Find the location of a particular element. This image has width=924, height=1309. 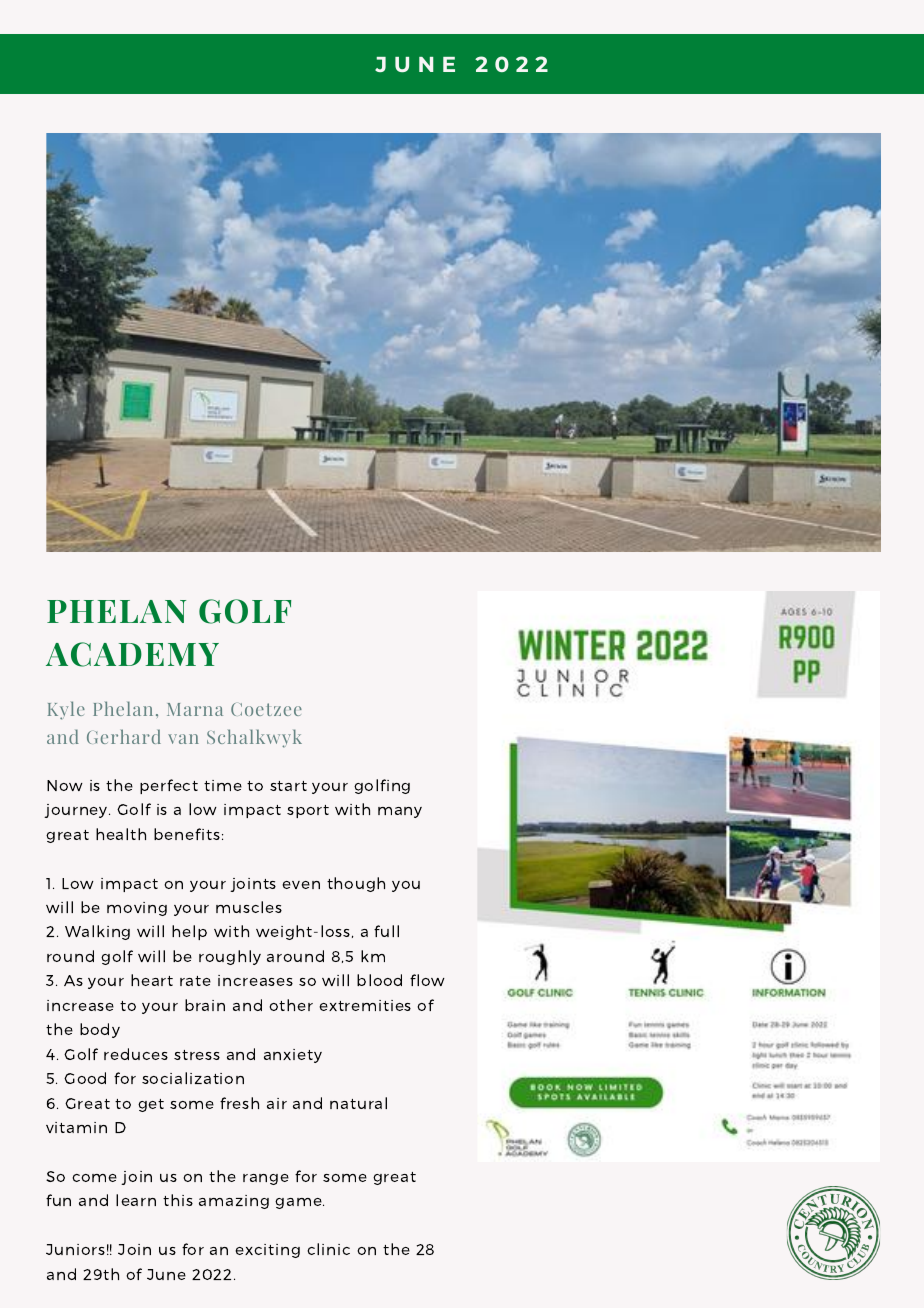

fresh is located at coordinates (239, 1103).
